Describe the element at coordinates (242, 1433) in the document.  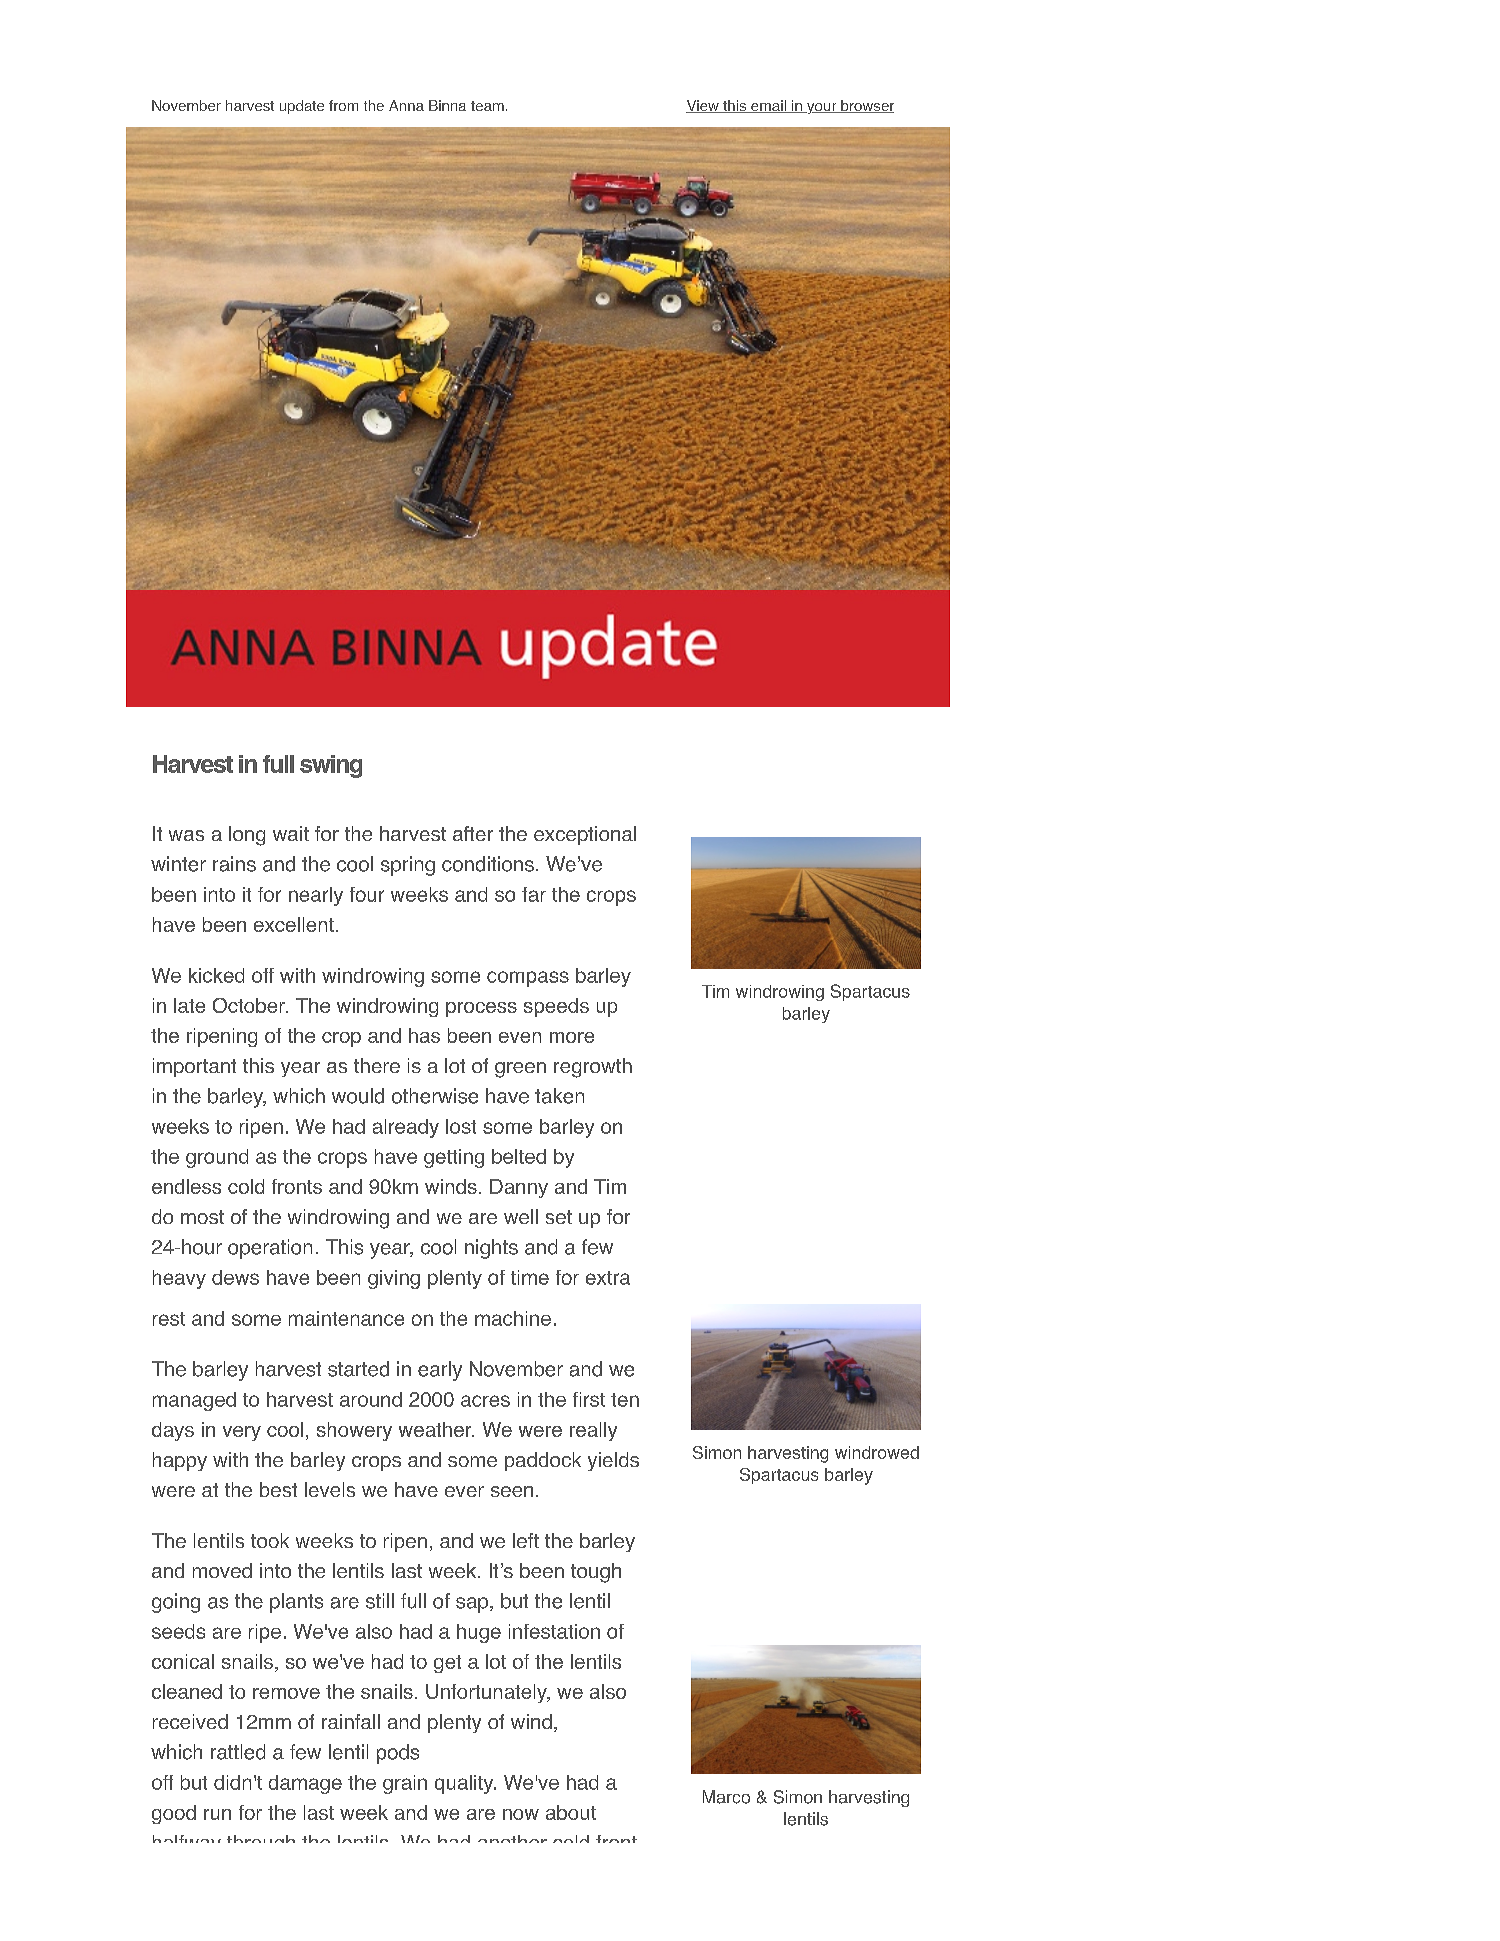
I see `very` at that location.
